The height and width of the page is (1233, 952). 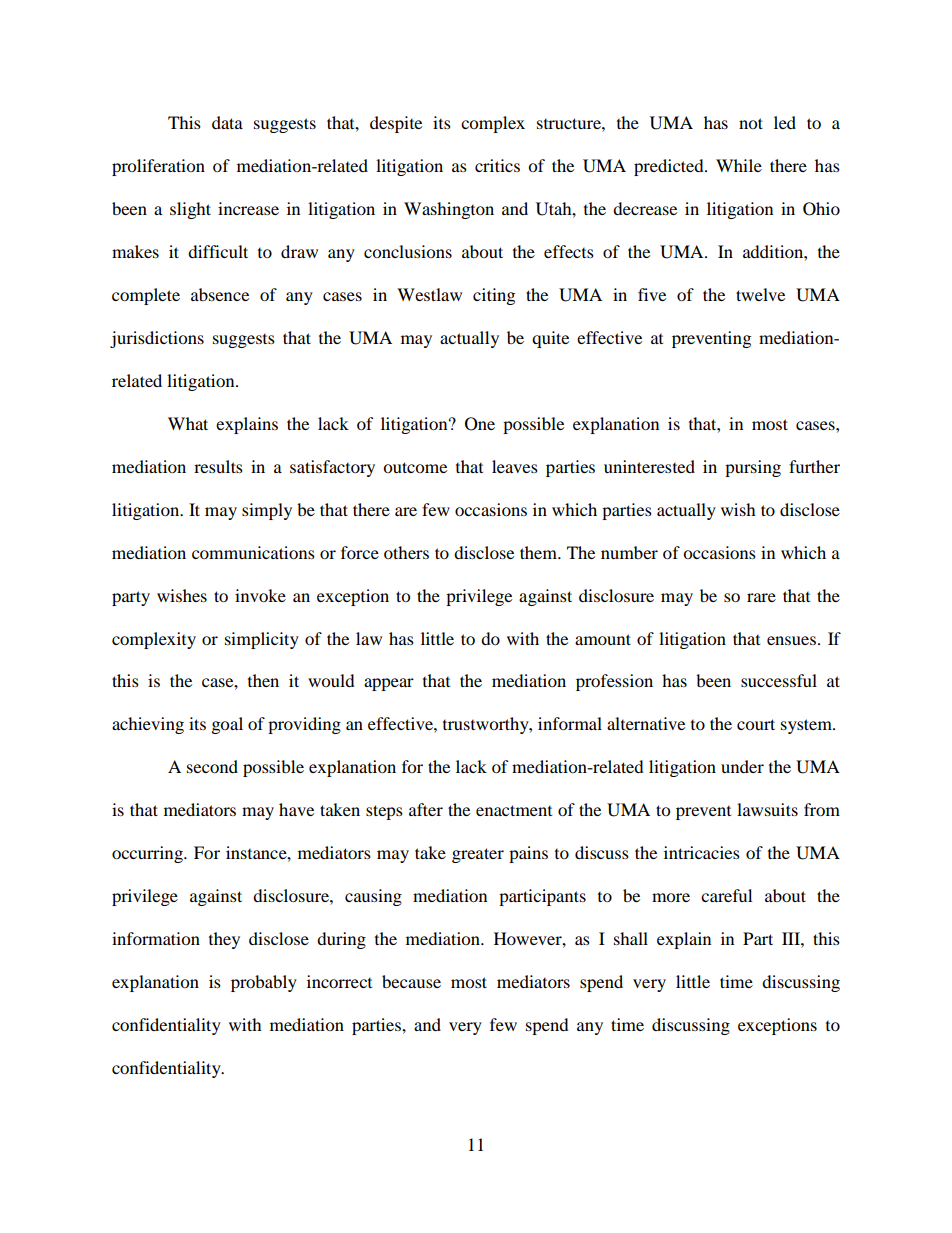 I want to click on they, so click(x=224, y=940).
